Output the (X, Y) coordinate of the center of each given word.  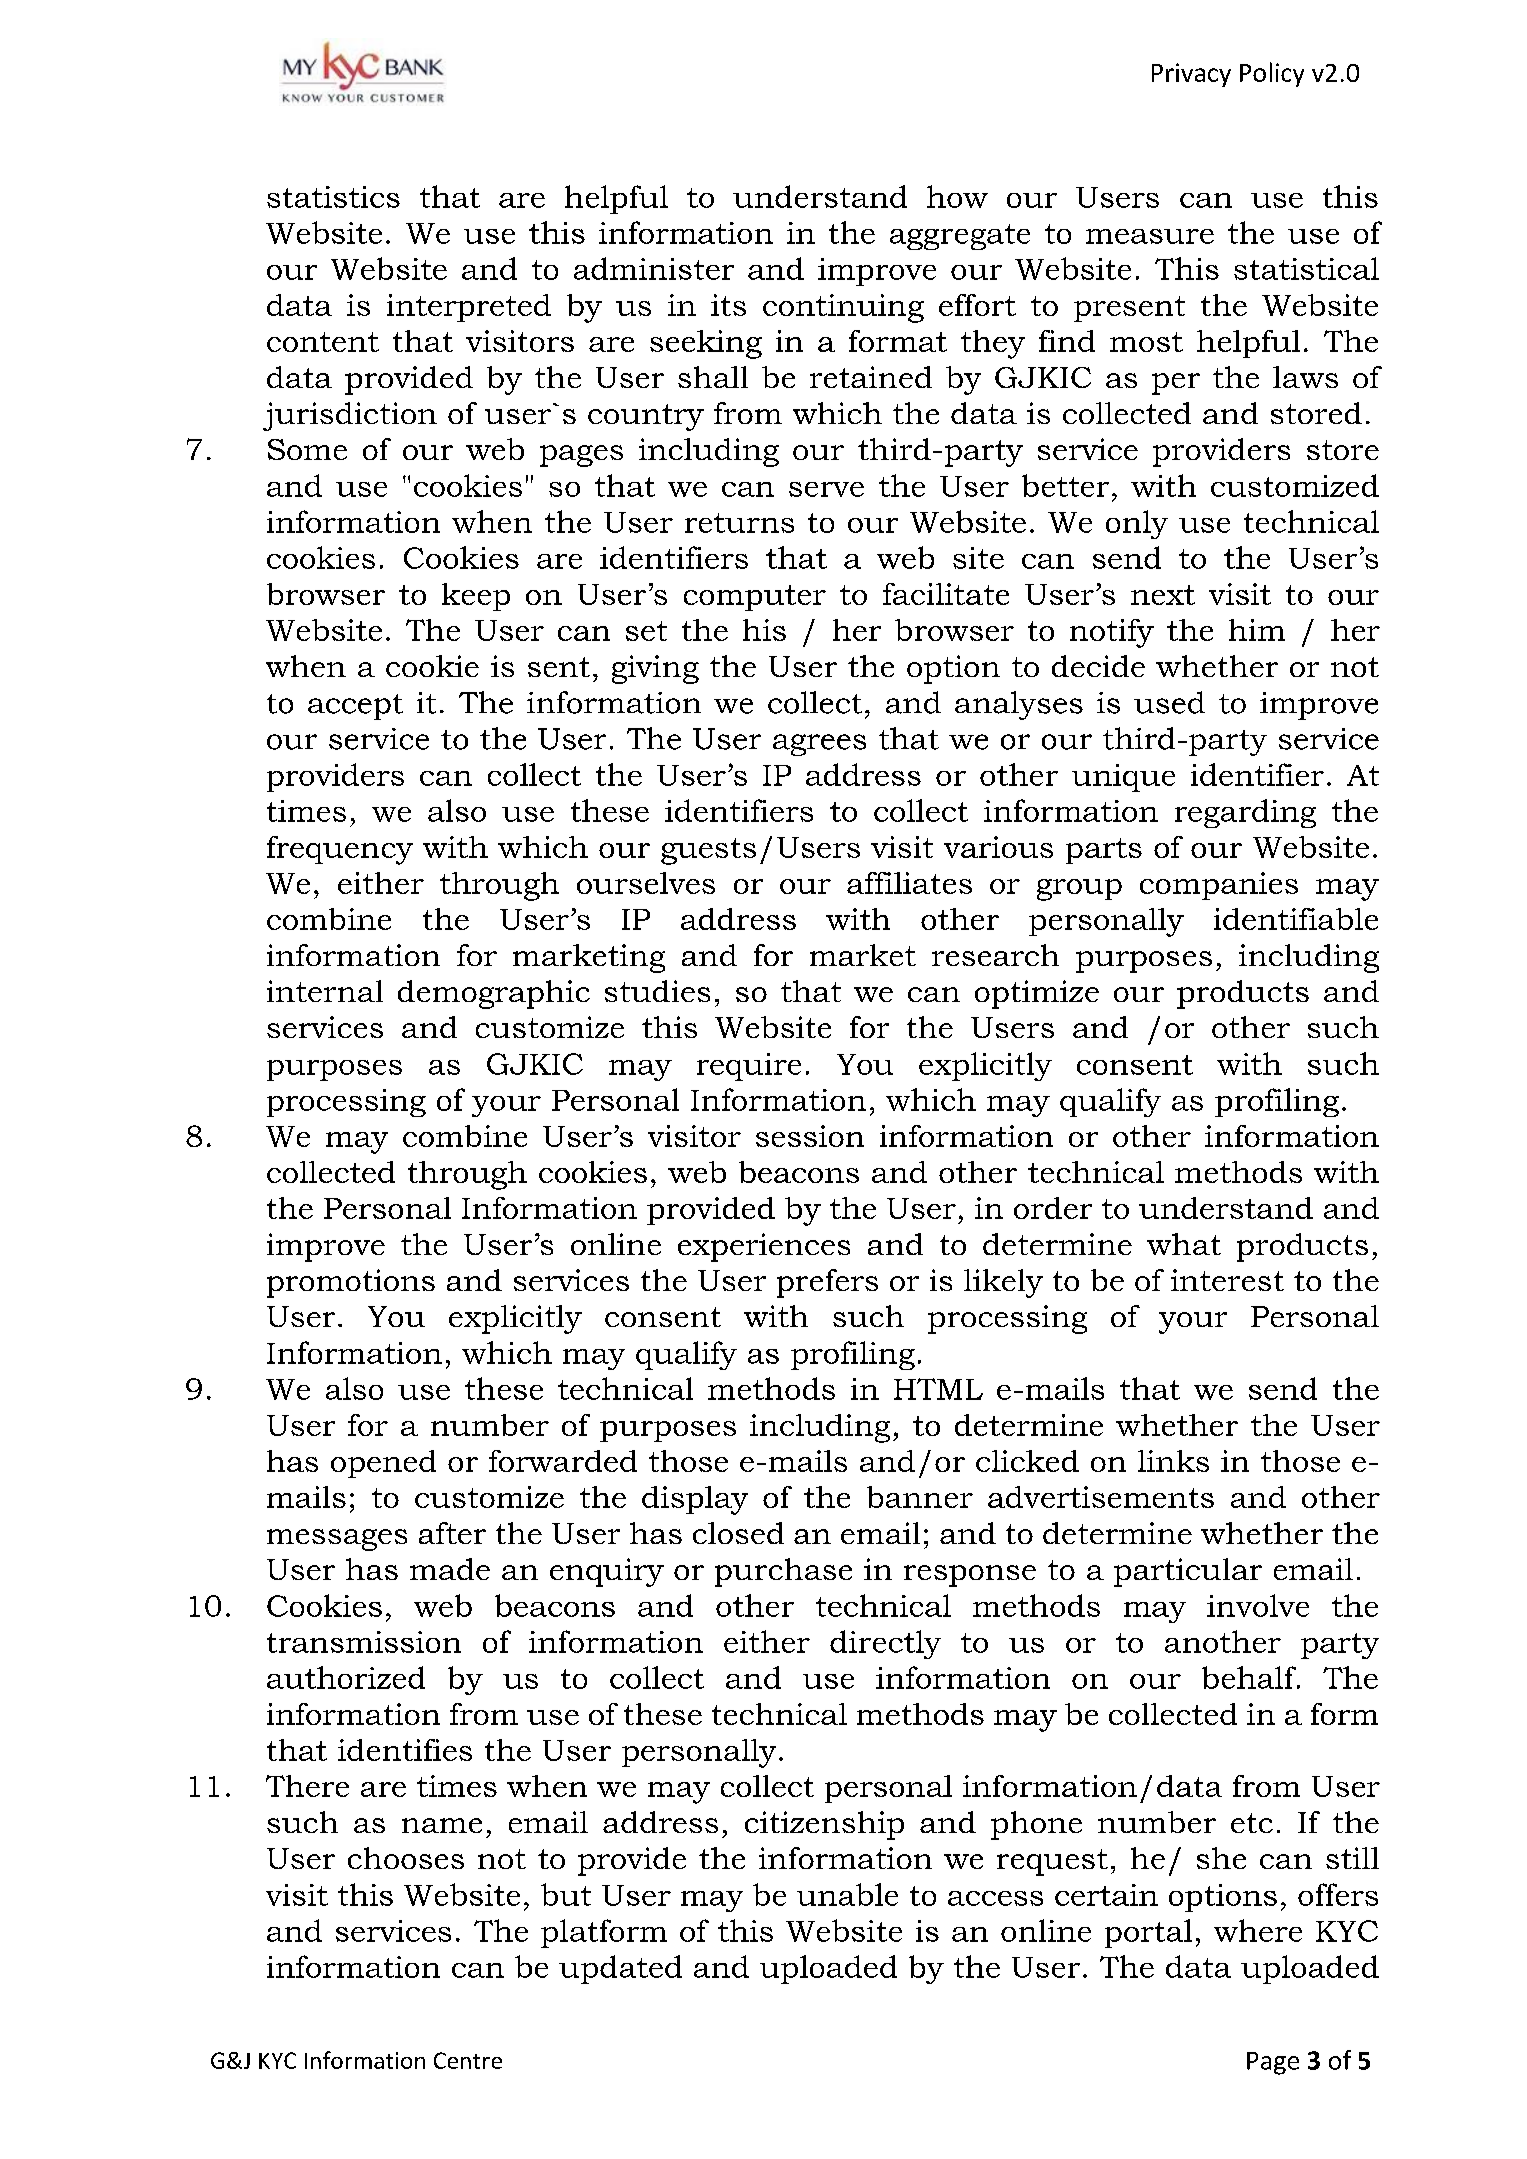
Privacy (1191, 75)
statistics (333, 197)
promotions (351, 1283)
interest (1227, 1280)
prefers (827, 1283)
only (1137, 524)
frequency (340, 850)
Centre (468, 2060)
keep (476, 597)
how (957, 196)
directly (885, 1644)
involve (1258, 1605)
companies (1219, 886)
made (450, 1569)
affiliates (909, 883)
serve (826, 489)
